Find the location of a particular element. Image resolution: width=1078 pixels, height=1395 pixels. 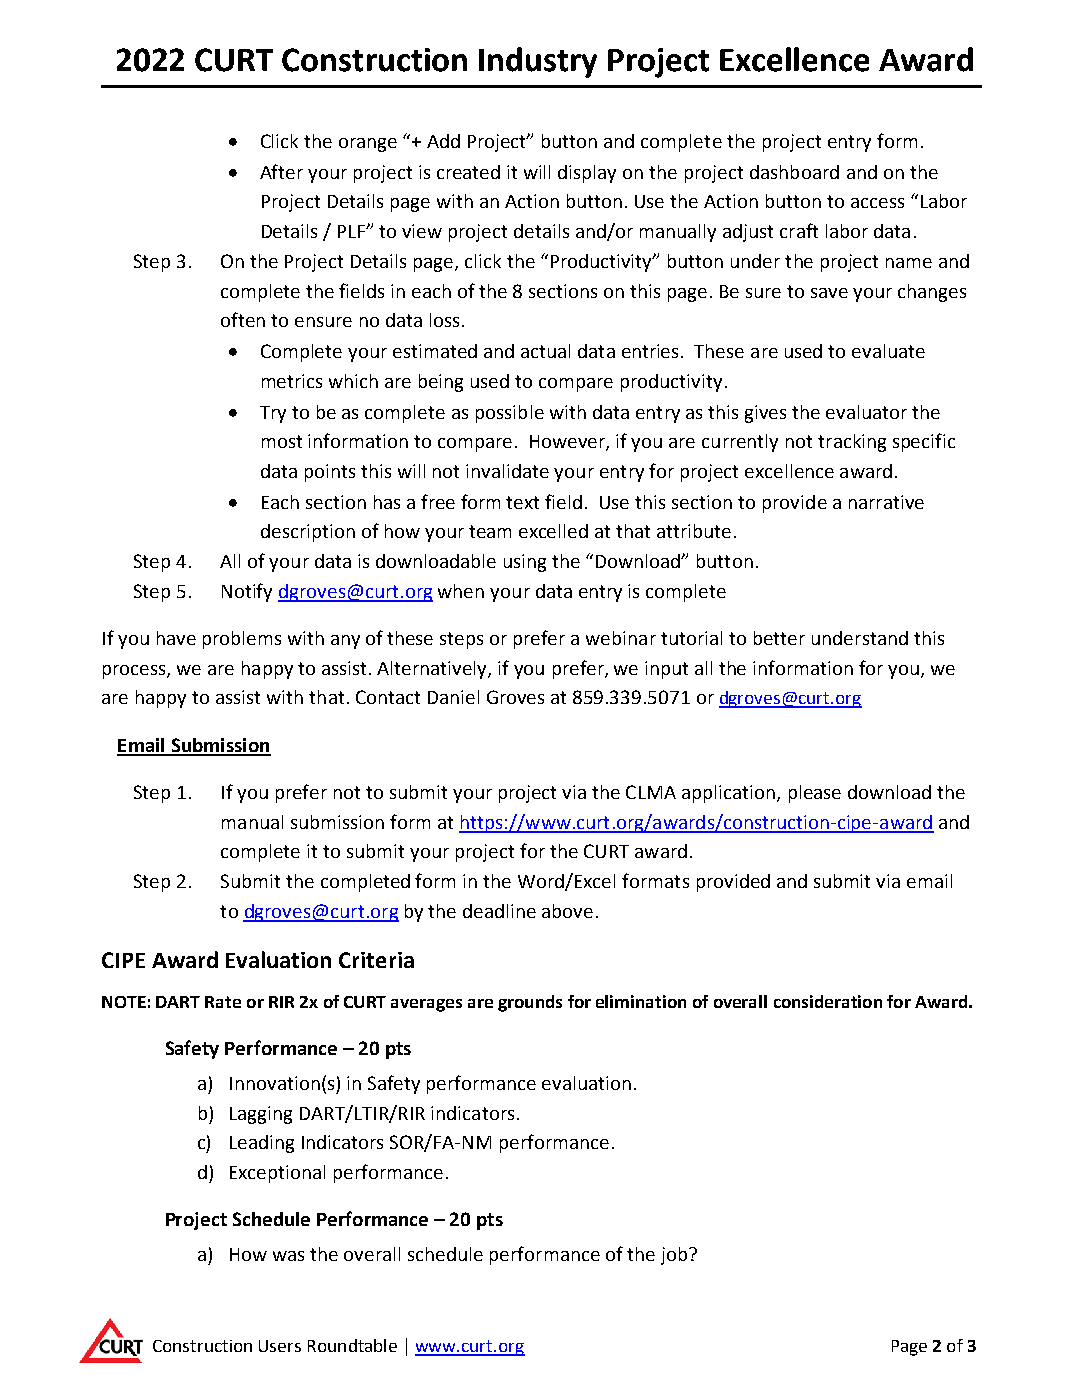

grounds is located at coordinates (530, 1003).
